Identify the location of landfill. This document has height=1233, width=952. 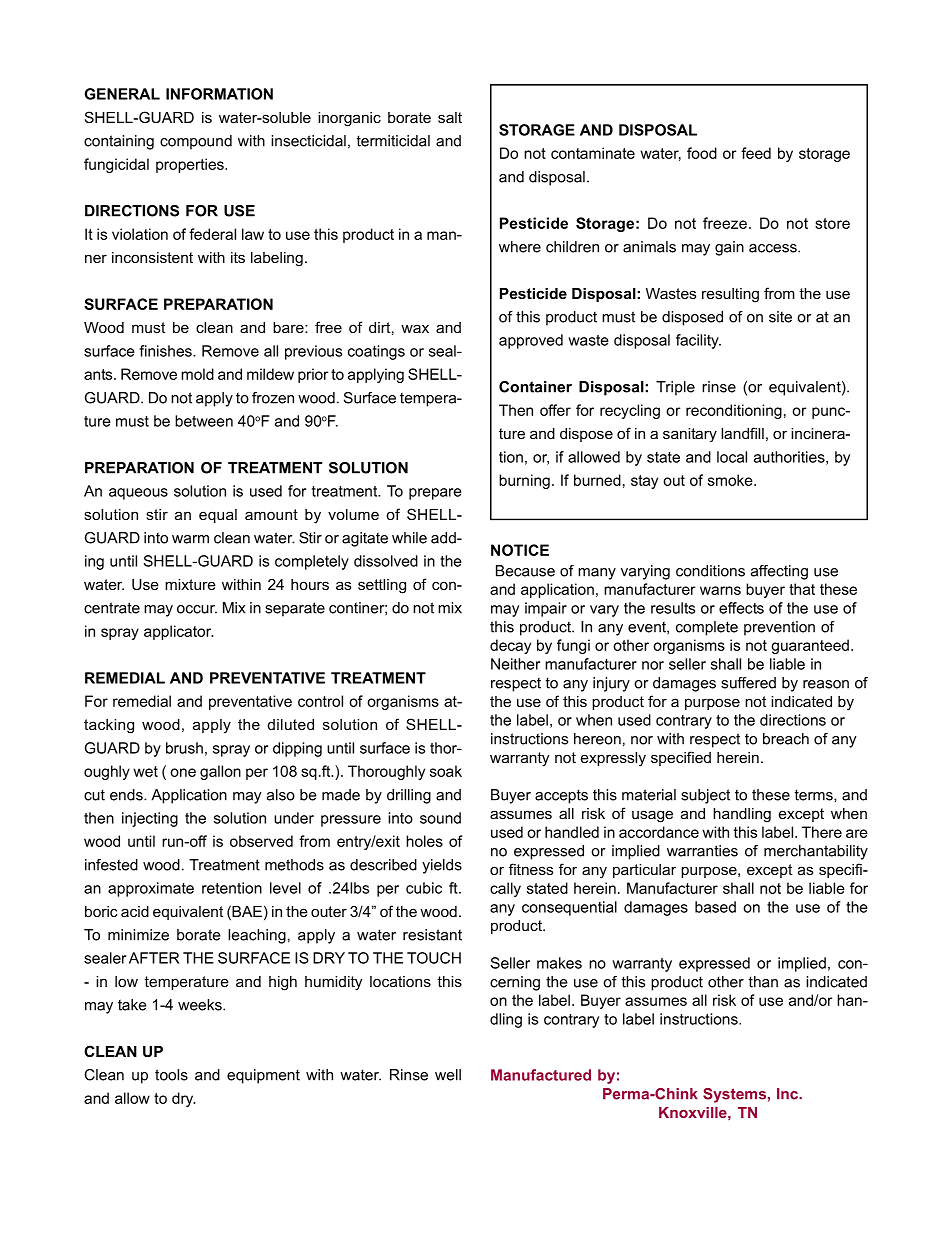
(742, 433).
